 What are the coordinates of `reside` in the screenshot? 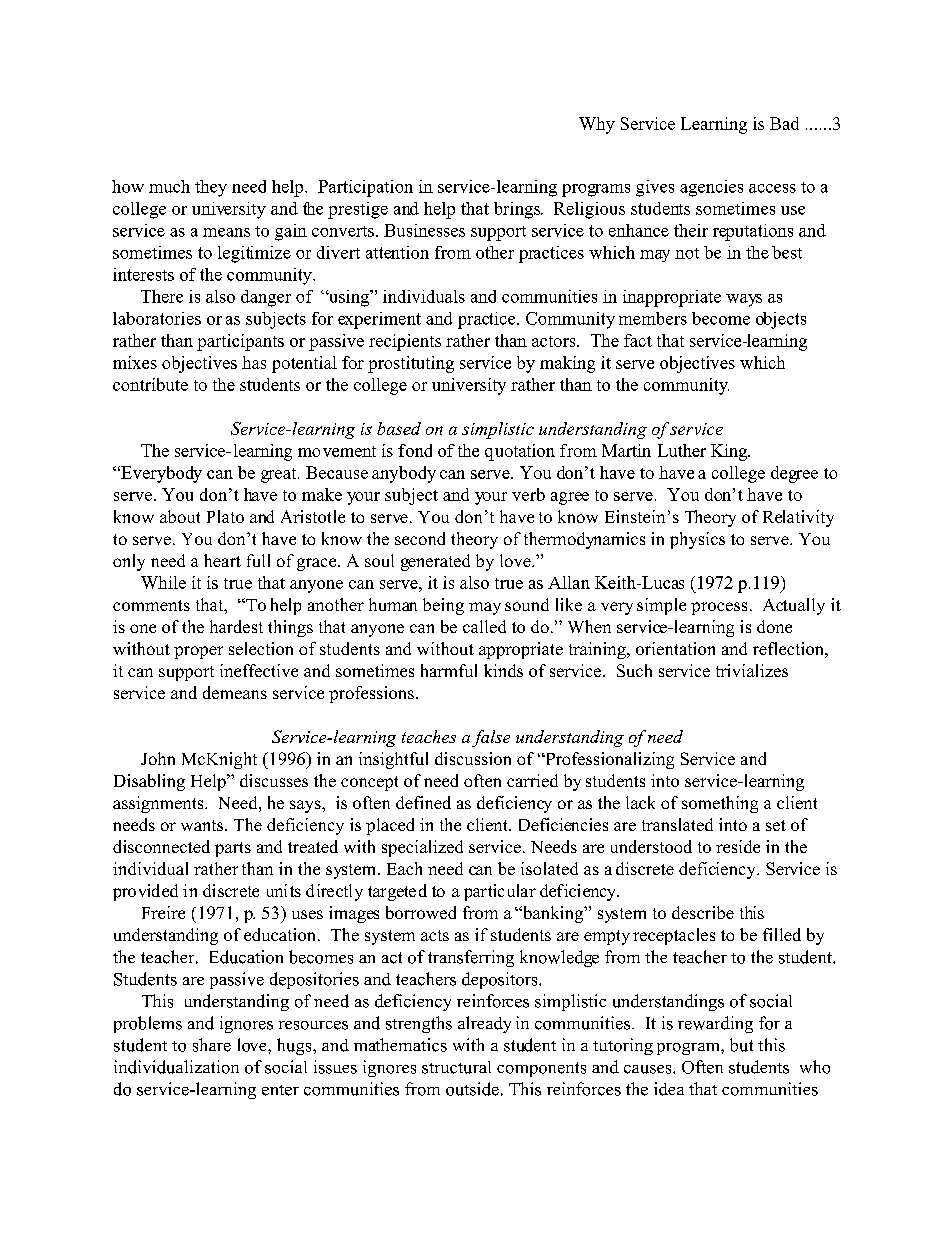 It's located at (738, 846).
